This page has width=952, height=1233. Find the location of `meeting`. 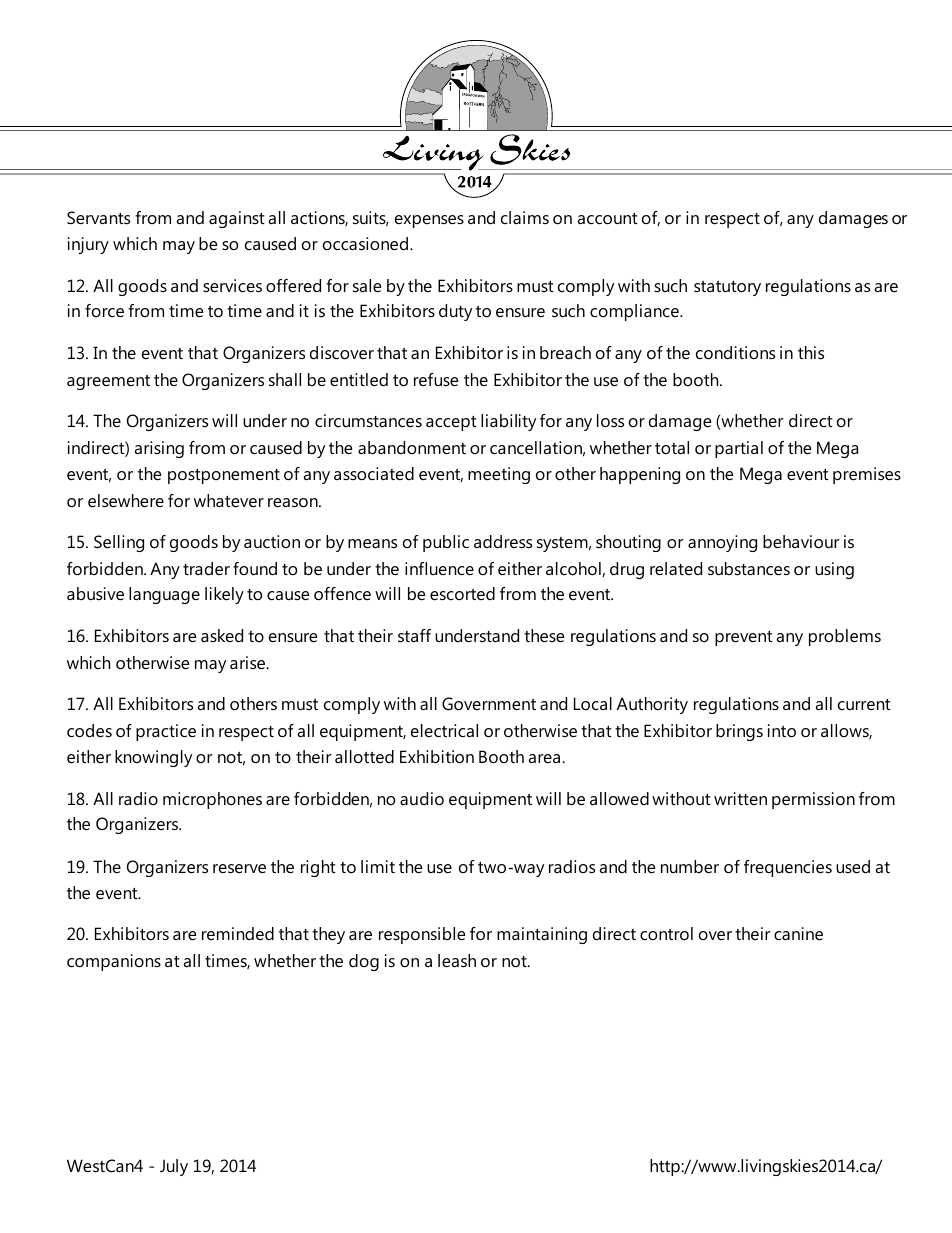

meeting is located at coordinates (499, 475).
